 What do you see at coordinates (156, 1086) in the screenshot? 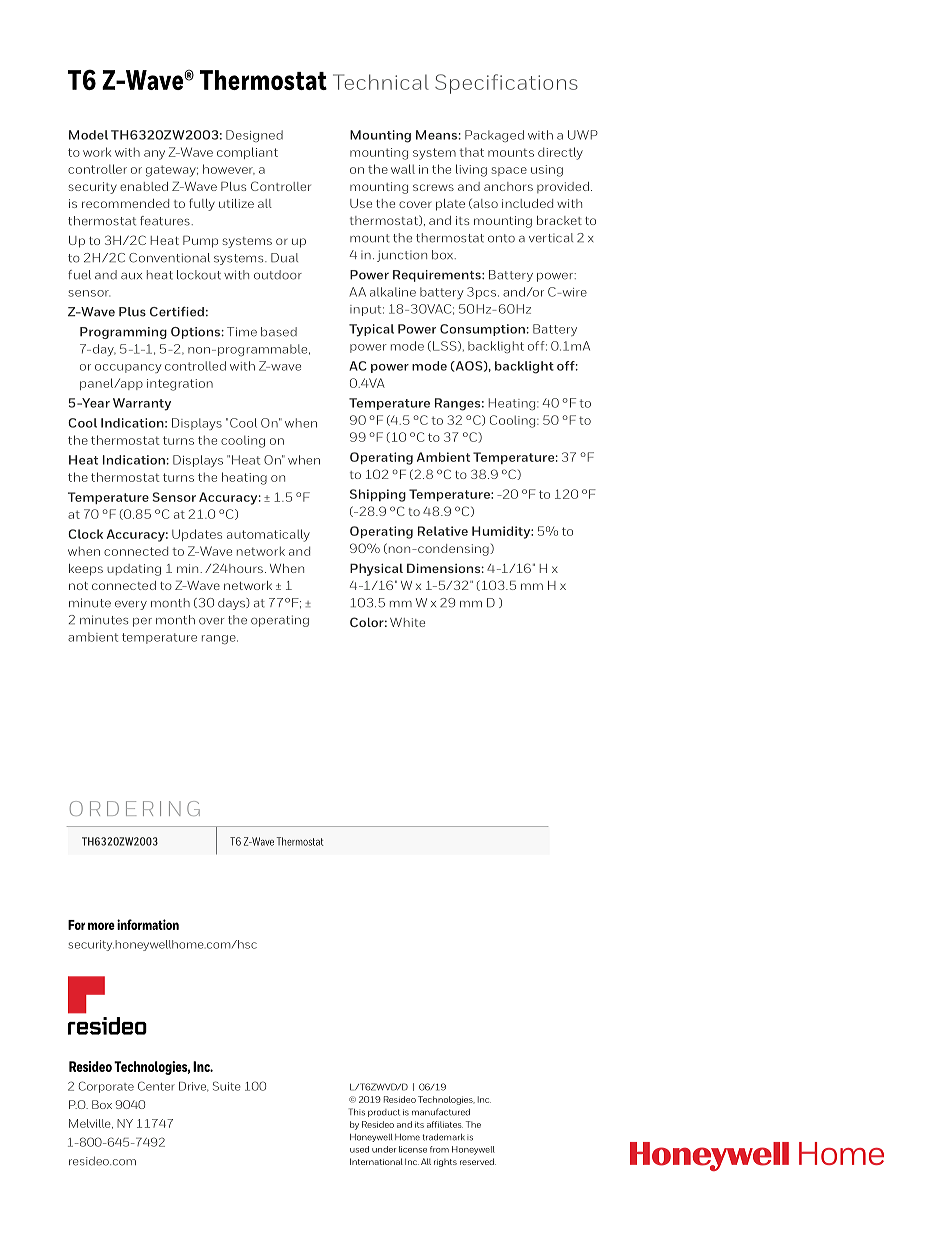
I see `Center` at bounding box center [156, 1086].
